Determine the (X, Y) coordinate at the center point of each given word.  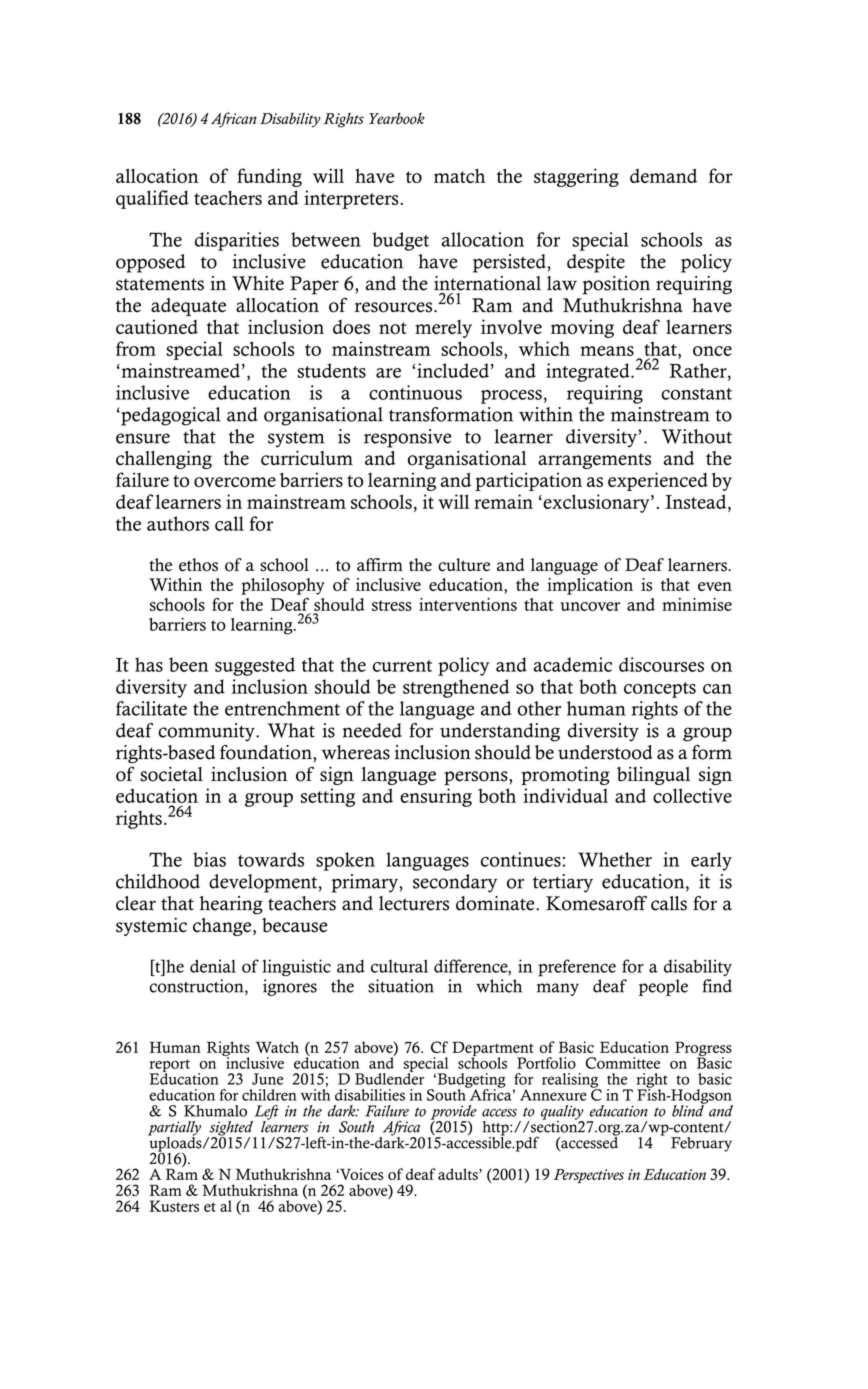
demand (663, 175)
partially (174, 1129)
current (402, 666)
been (189, 664)
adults (459, 1174)
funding (269, 177)
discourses (661, 664)
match (459, 176)
